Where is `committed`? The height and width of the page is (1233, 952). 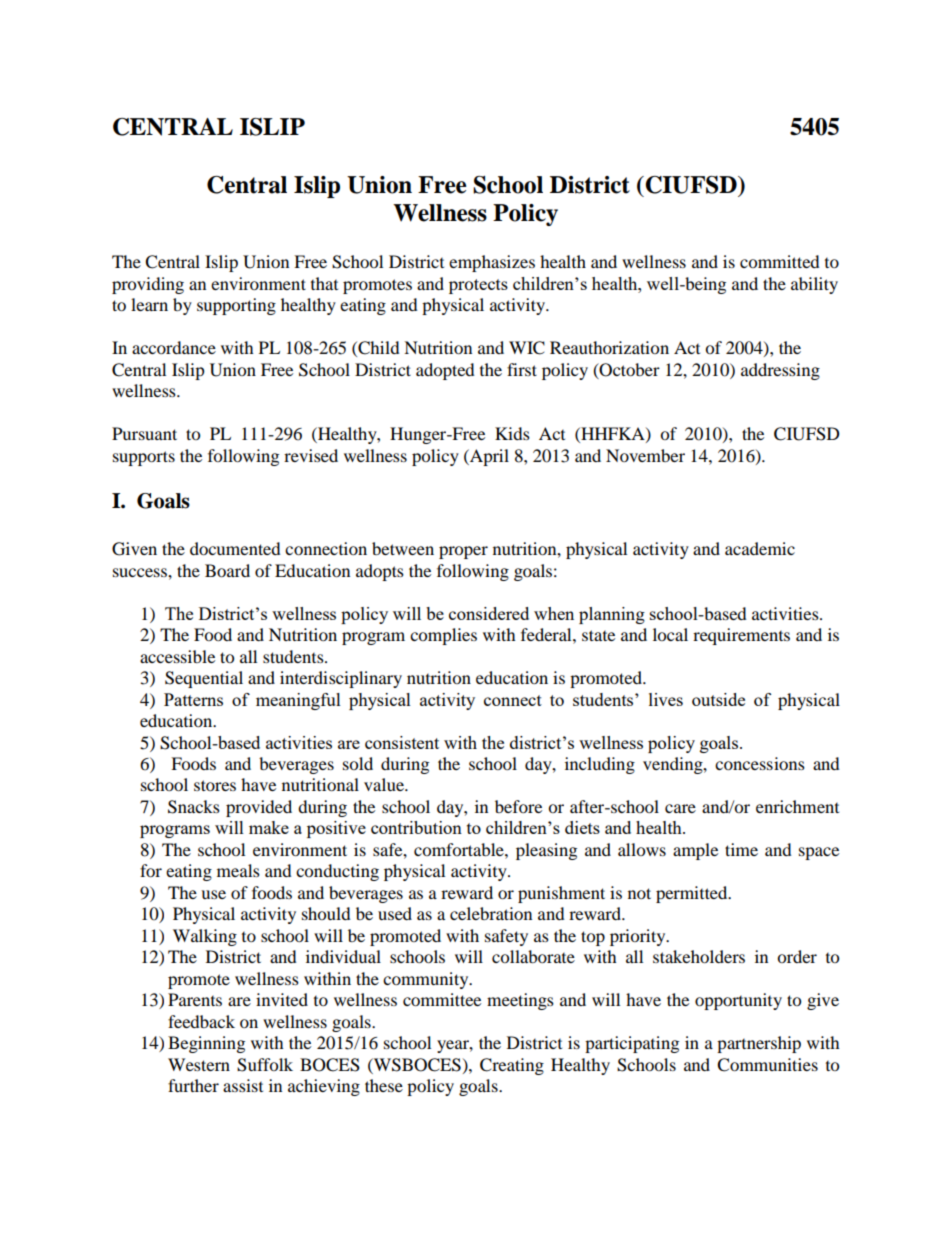 committed is located at coordinates (780, 261).
